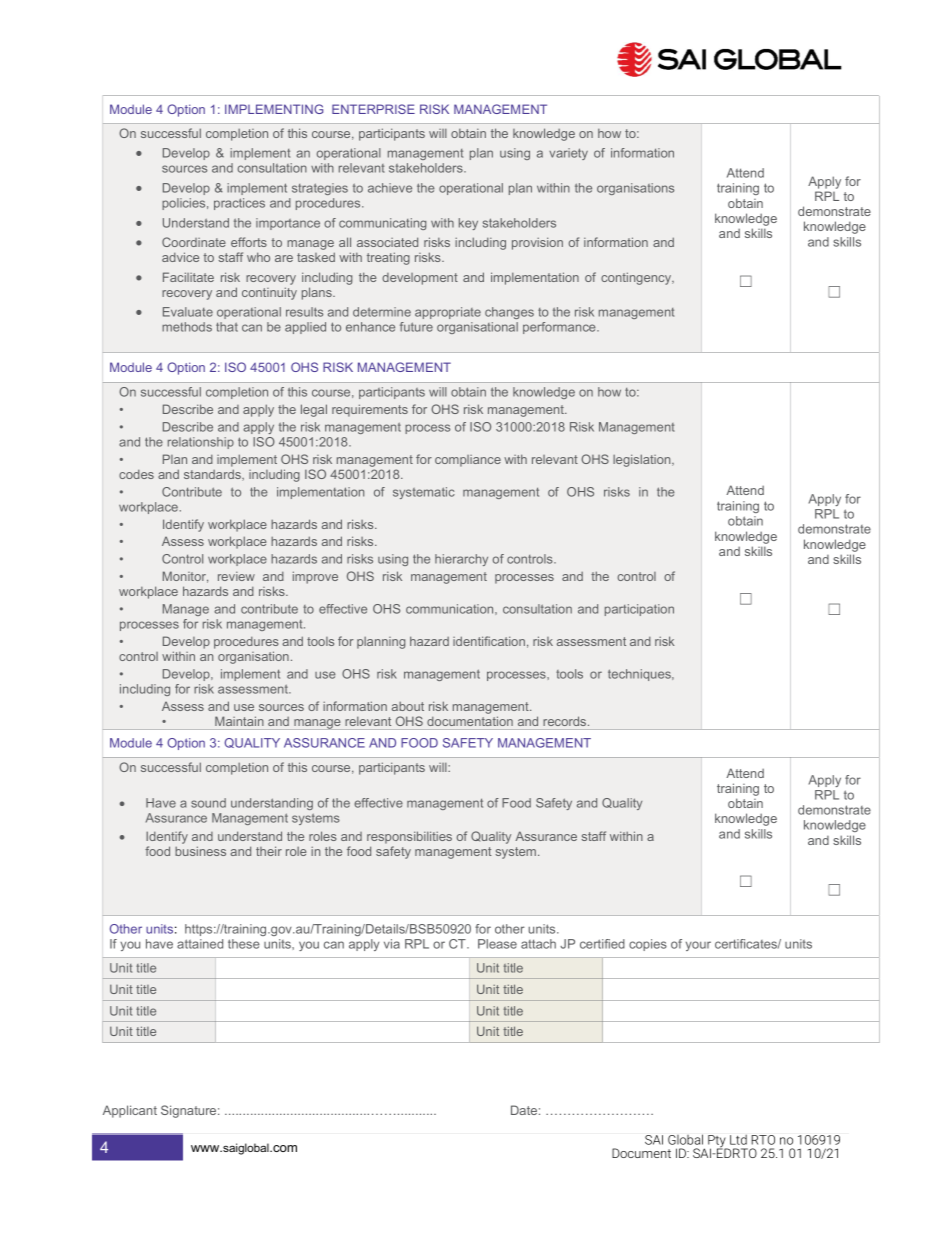 Image resolution: width=952 pixels, height=1233 pixels. I want to click on ENTERPRISE, so click(373, 109).
